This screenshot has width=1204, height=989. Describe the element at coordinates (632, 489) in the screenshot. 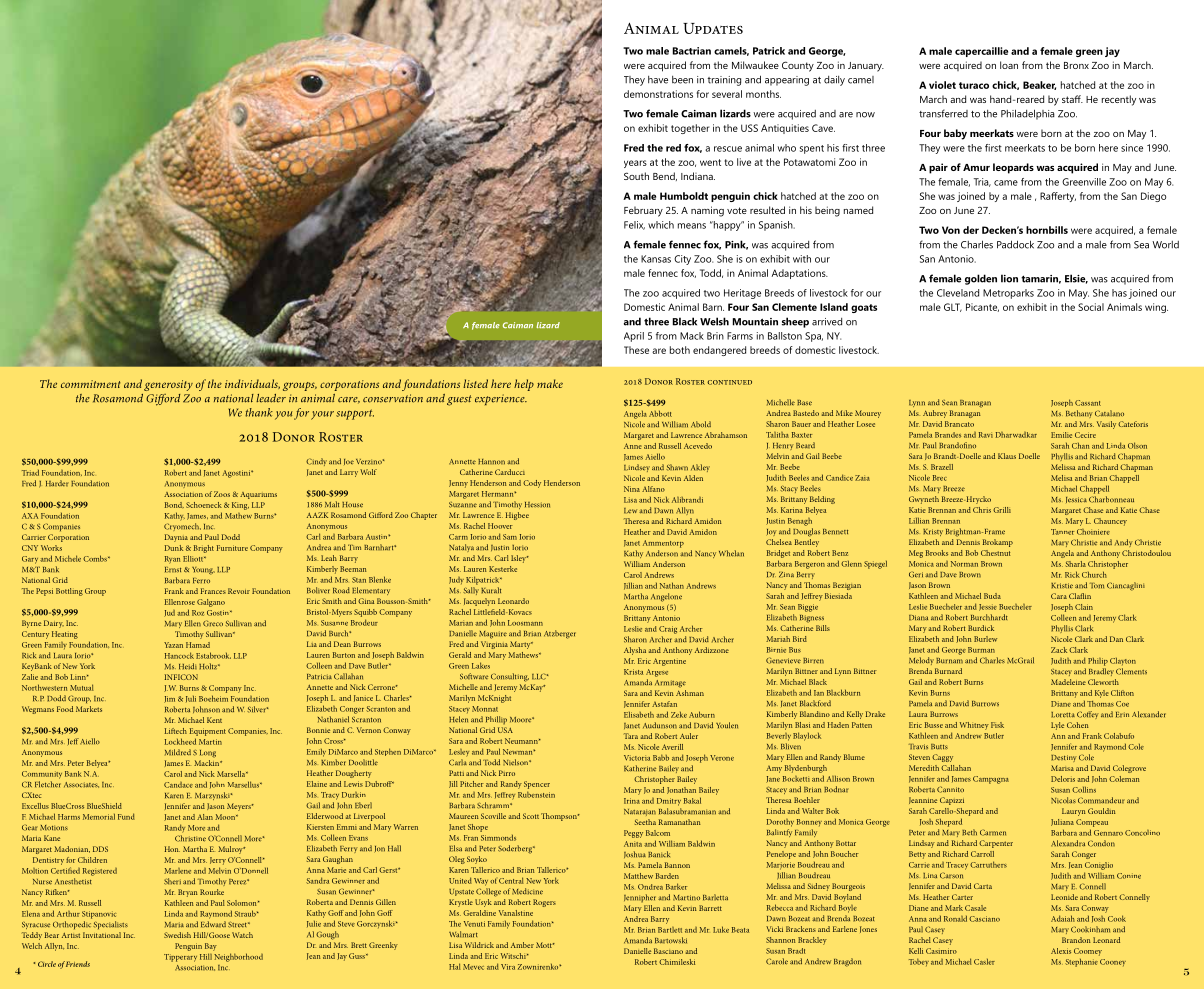

I see `Nina` at that location.
